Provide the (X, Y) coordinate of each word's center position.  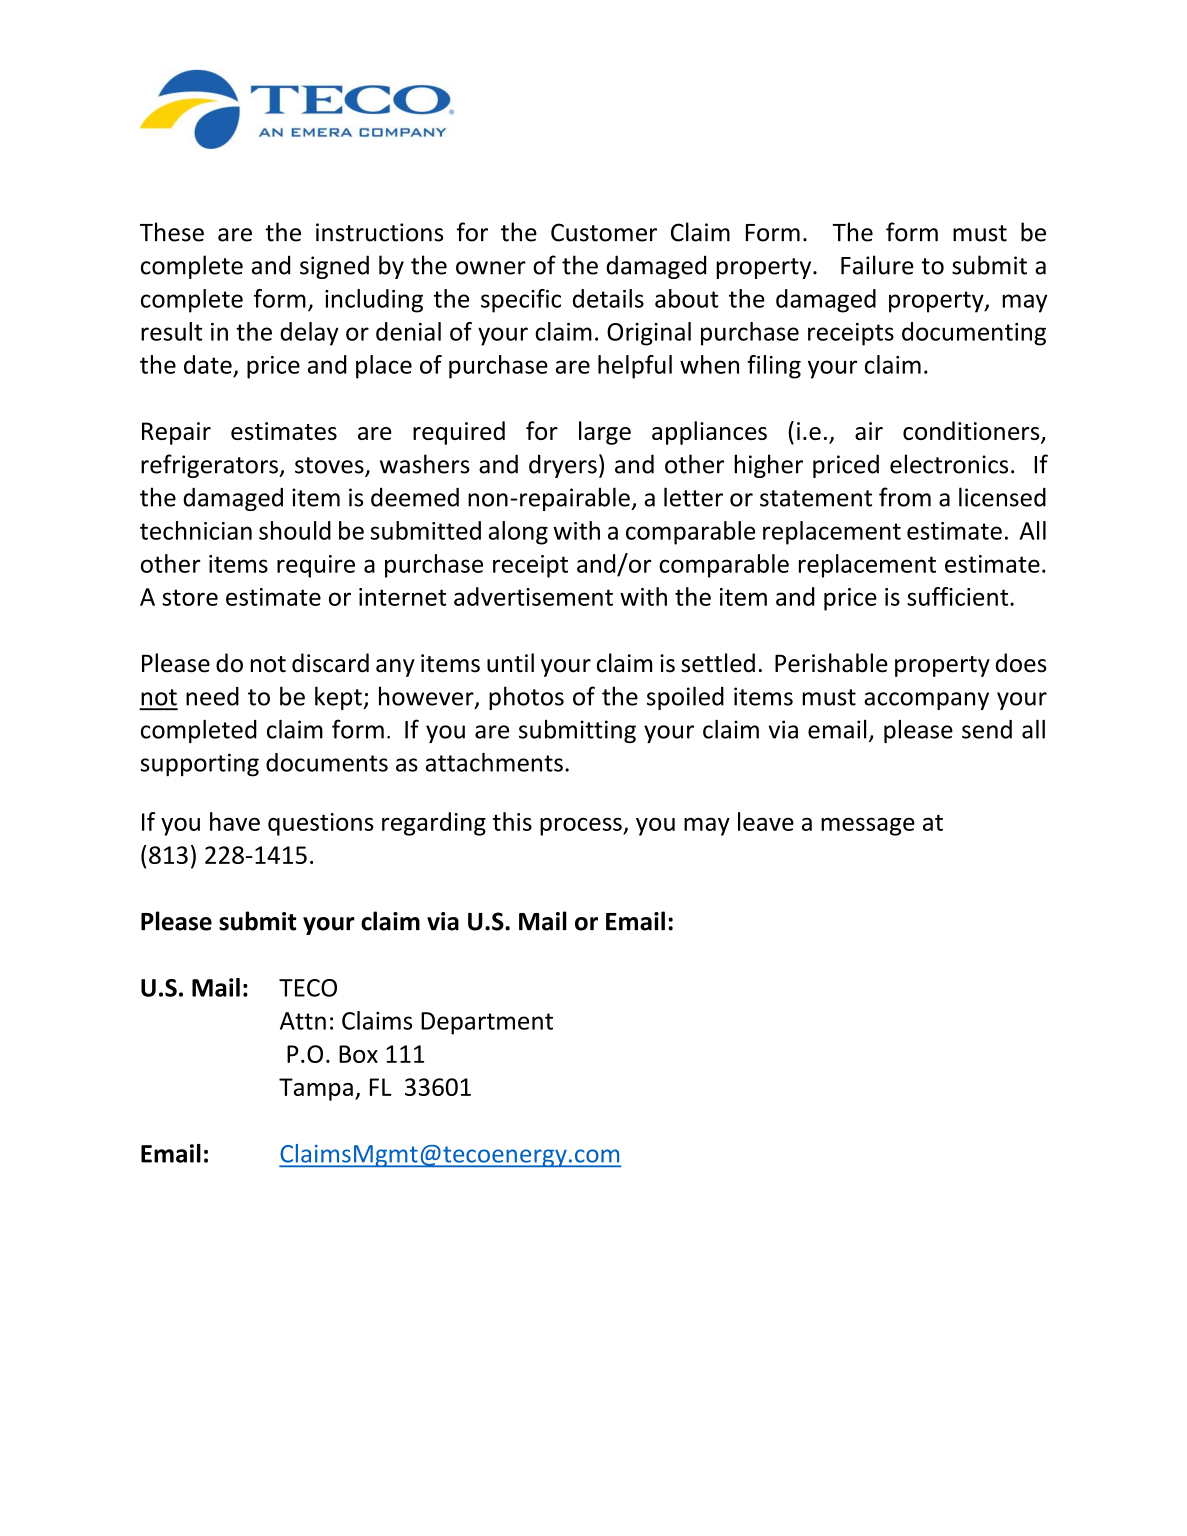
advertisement (533, 596)
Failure (877, 265)
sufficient (959, 596)
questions (321, 824)
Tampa (316, 1089)
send (987, 729)
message (868, 826)
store (190, 597)
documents (327, 762)
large (605, 433)
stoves (330, 466)
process (582, 826)
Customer (604, 232)
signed (334, 267)
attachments (494, 762)
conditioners (972, 432)
